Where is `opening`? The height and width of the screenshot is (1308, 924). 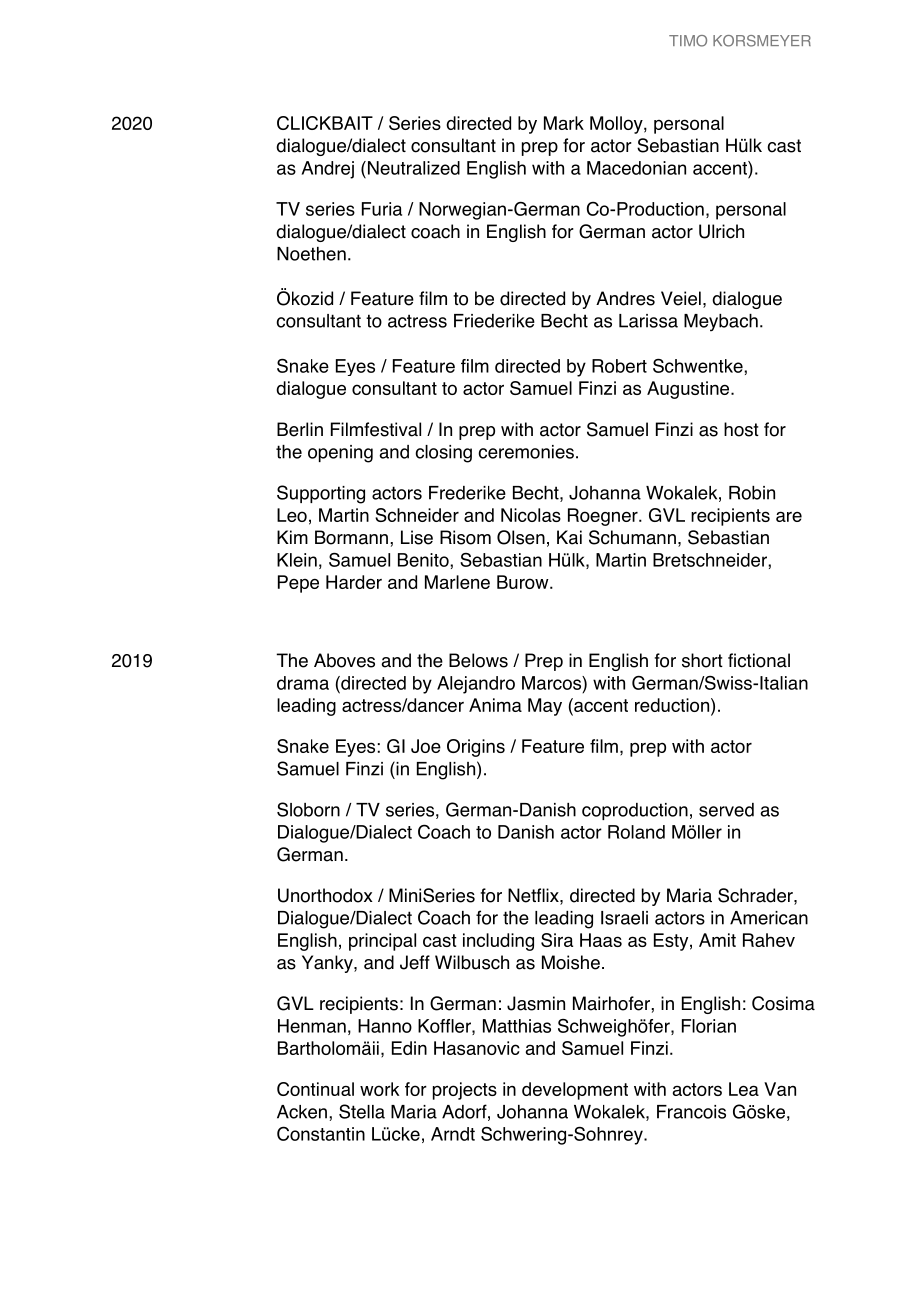 opening is located at coordinates (340, 454).
